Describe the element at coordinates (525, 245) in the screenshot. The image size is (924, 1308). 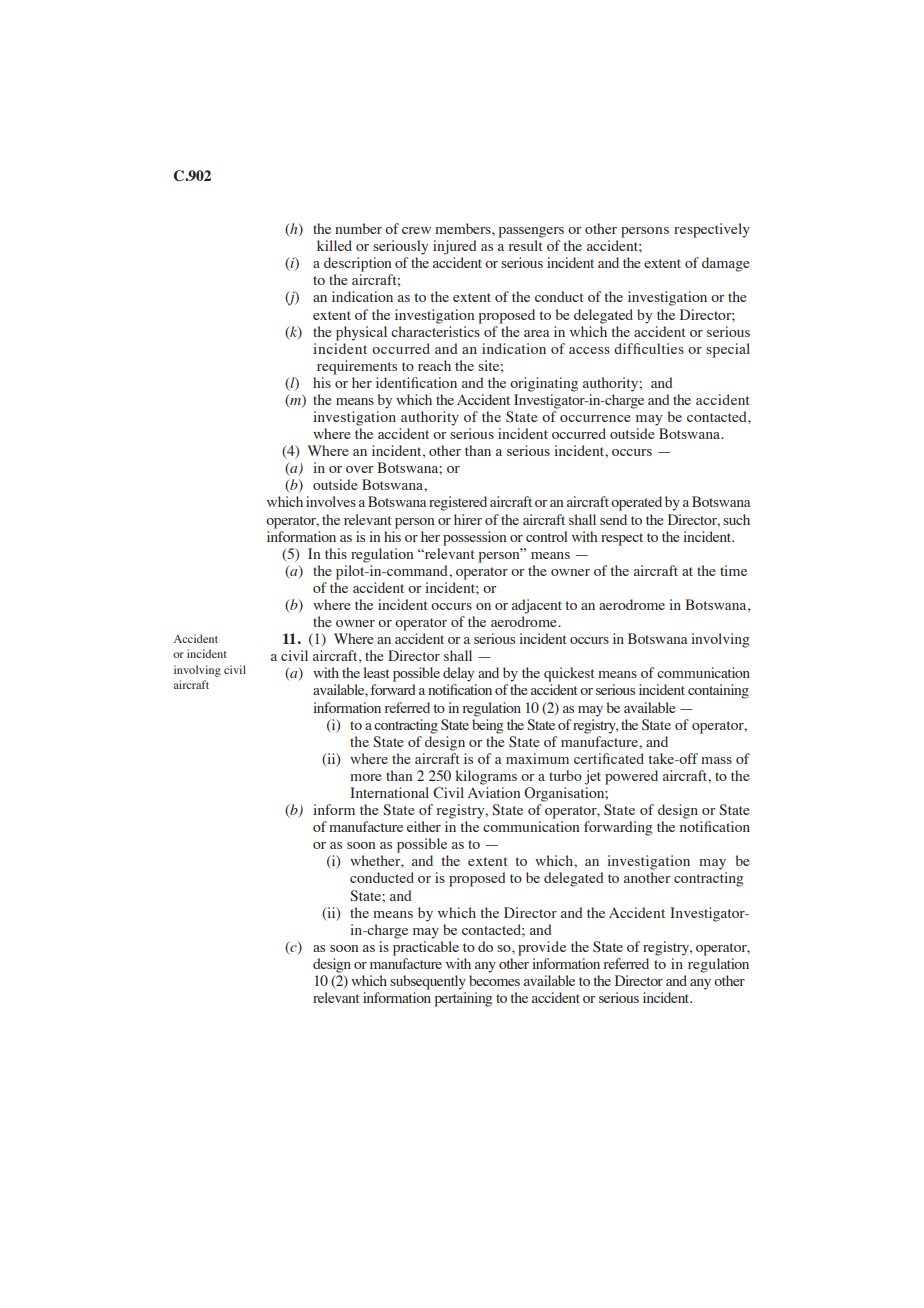
I see `result` at that location.
